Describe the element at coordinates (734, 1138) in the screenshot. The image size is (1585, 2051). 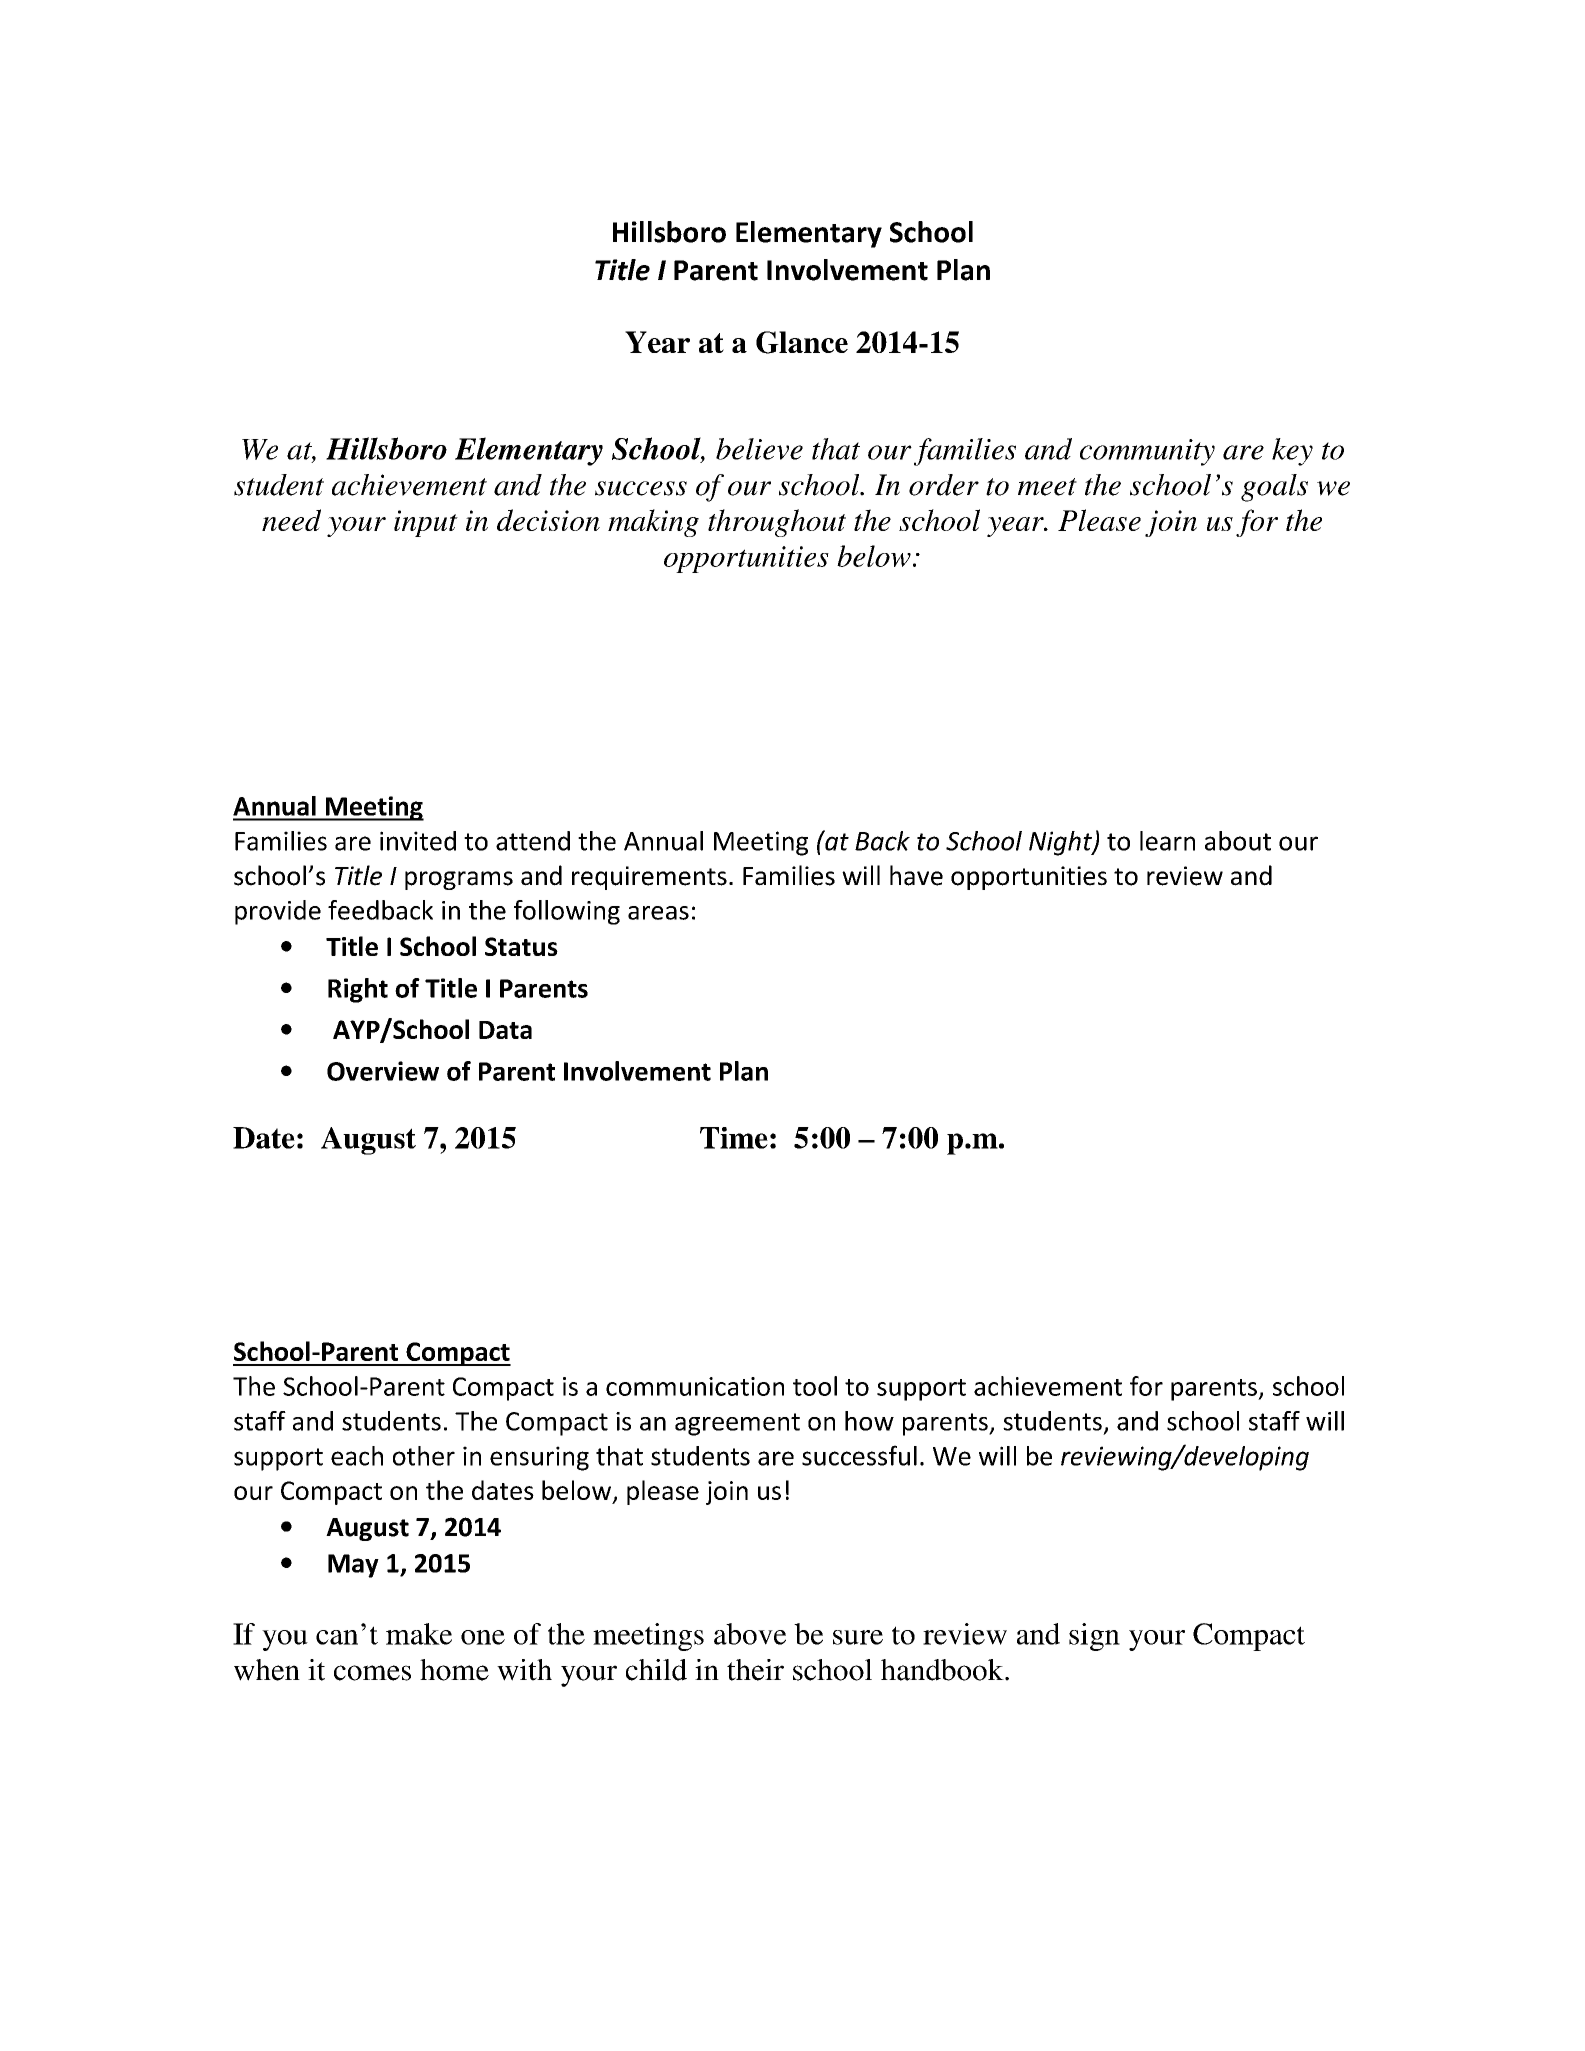
I see `Time` at that location.
